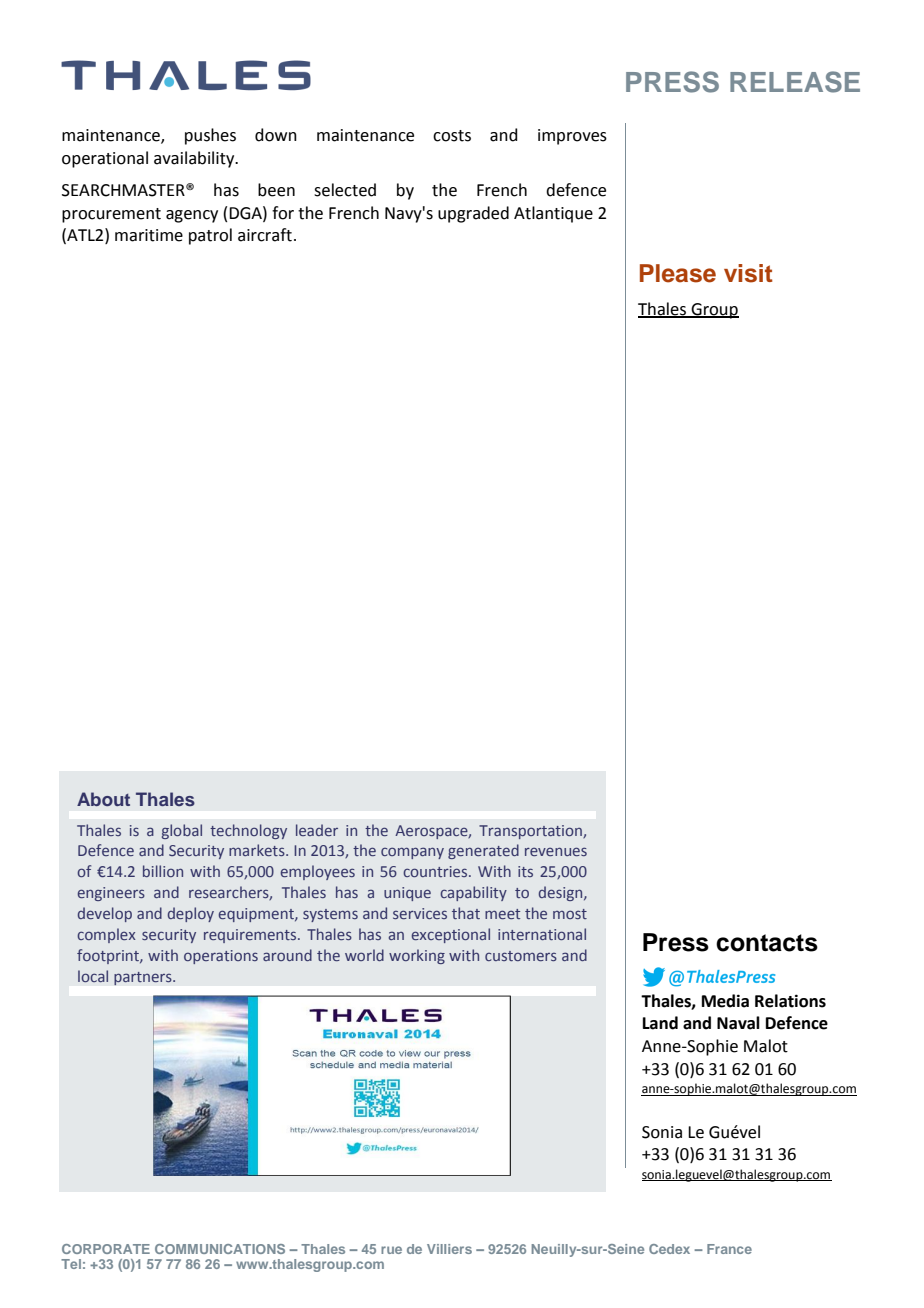 The height and width of the page is (1308, 924). What do you see at coordinates (729, 1249) in the page?
I see `France` at bounding box center [729, 1249].
